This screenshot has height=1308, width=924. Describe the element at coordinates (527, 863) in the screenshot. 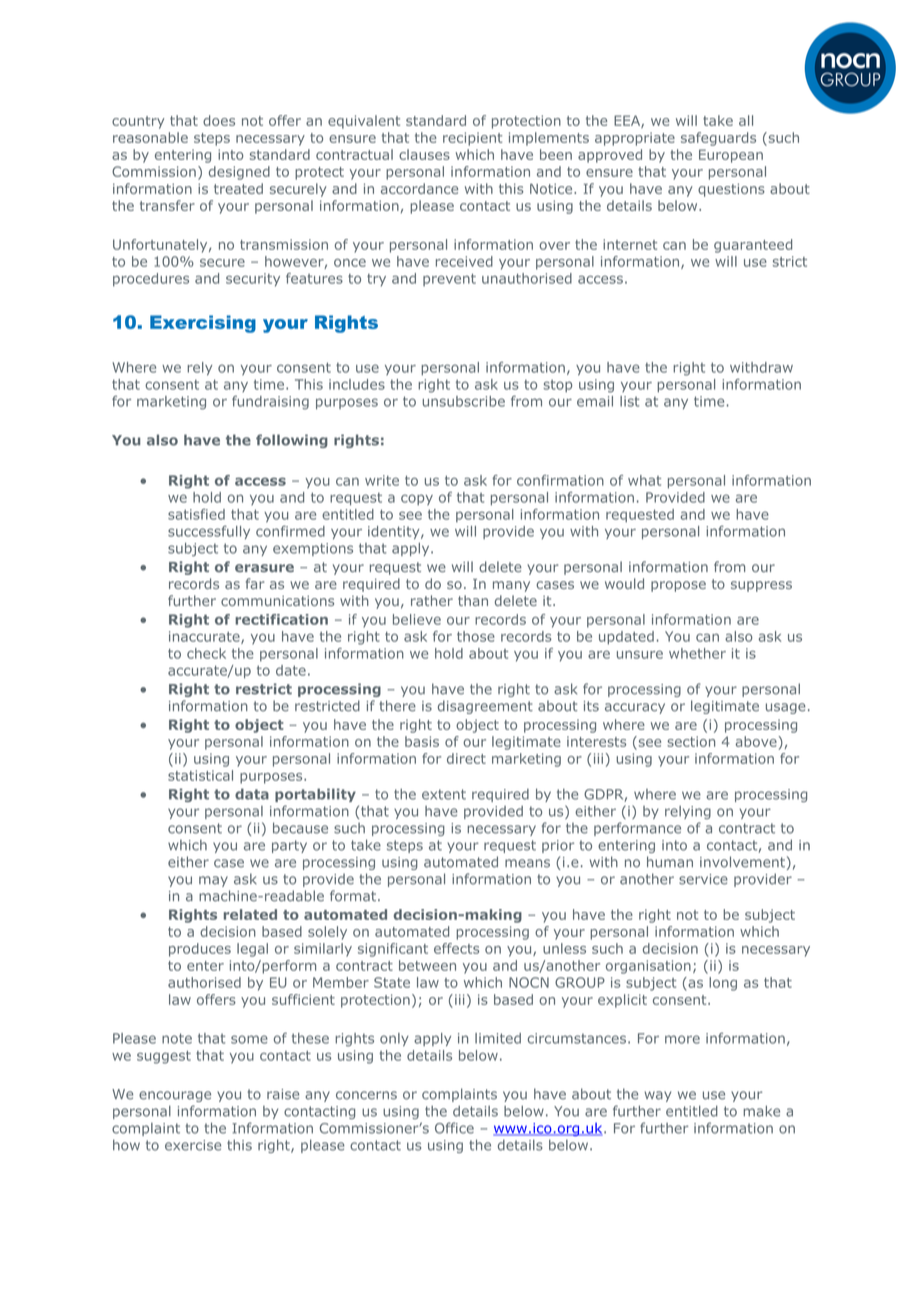

I see `means` at that location.
